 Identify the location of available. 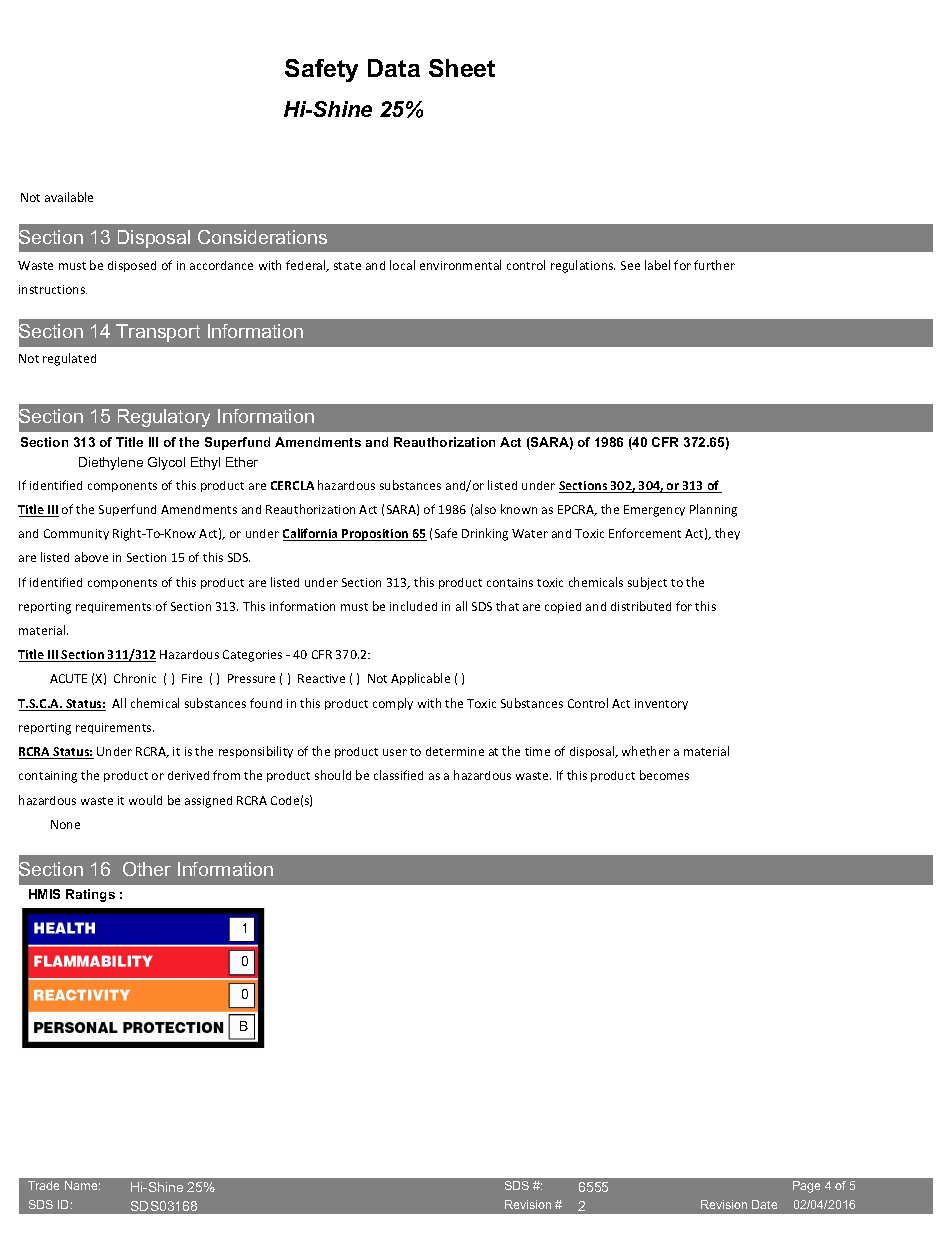
(69, 197).
